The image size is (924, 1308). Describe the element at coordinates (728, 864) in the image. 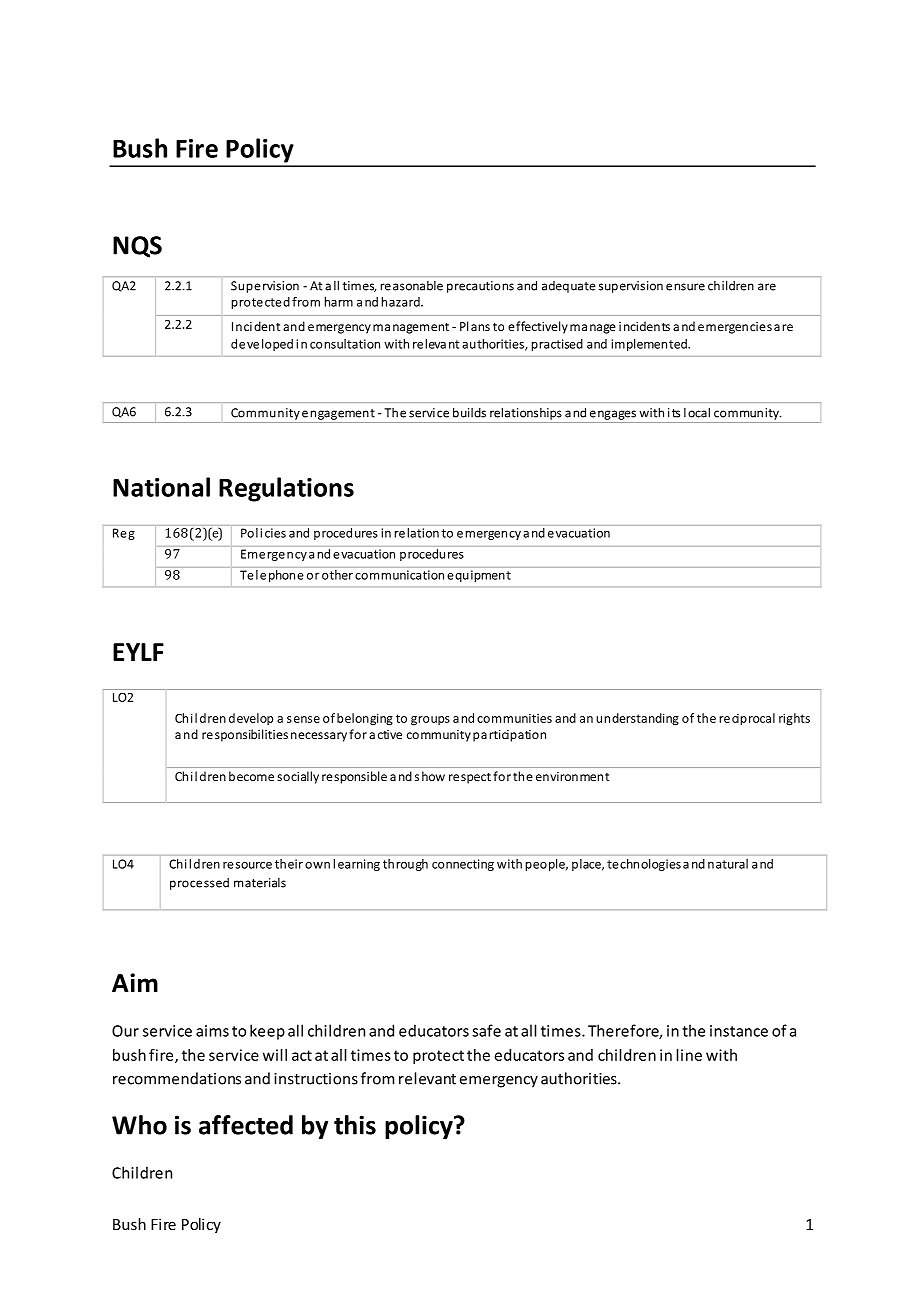

I see `natural` at that location.
